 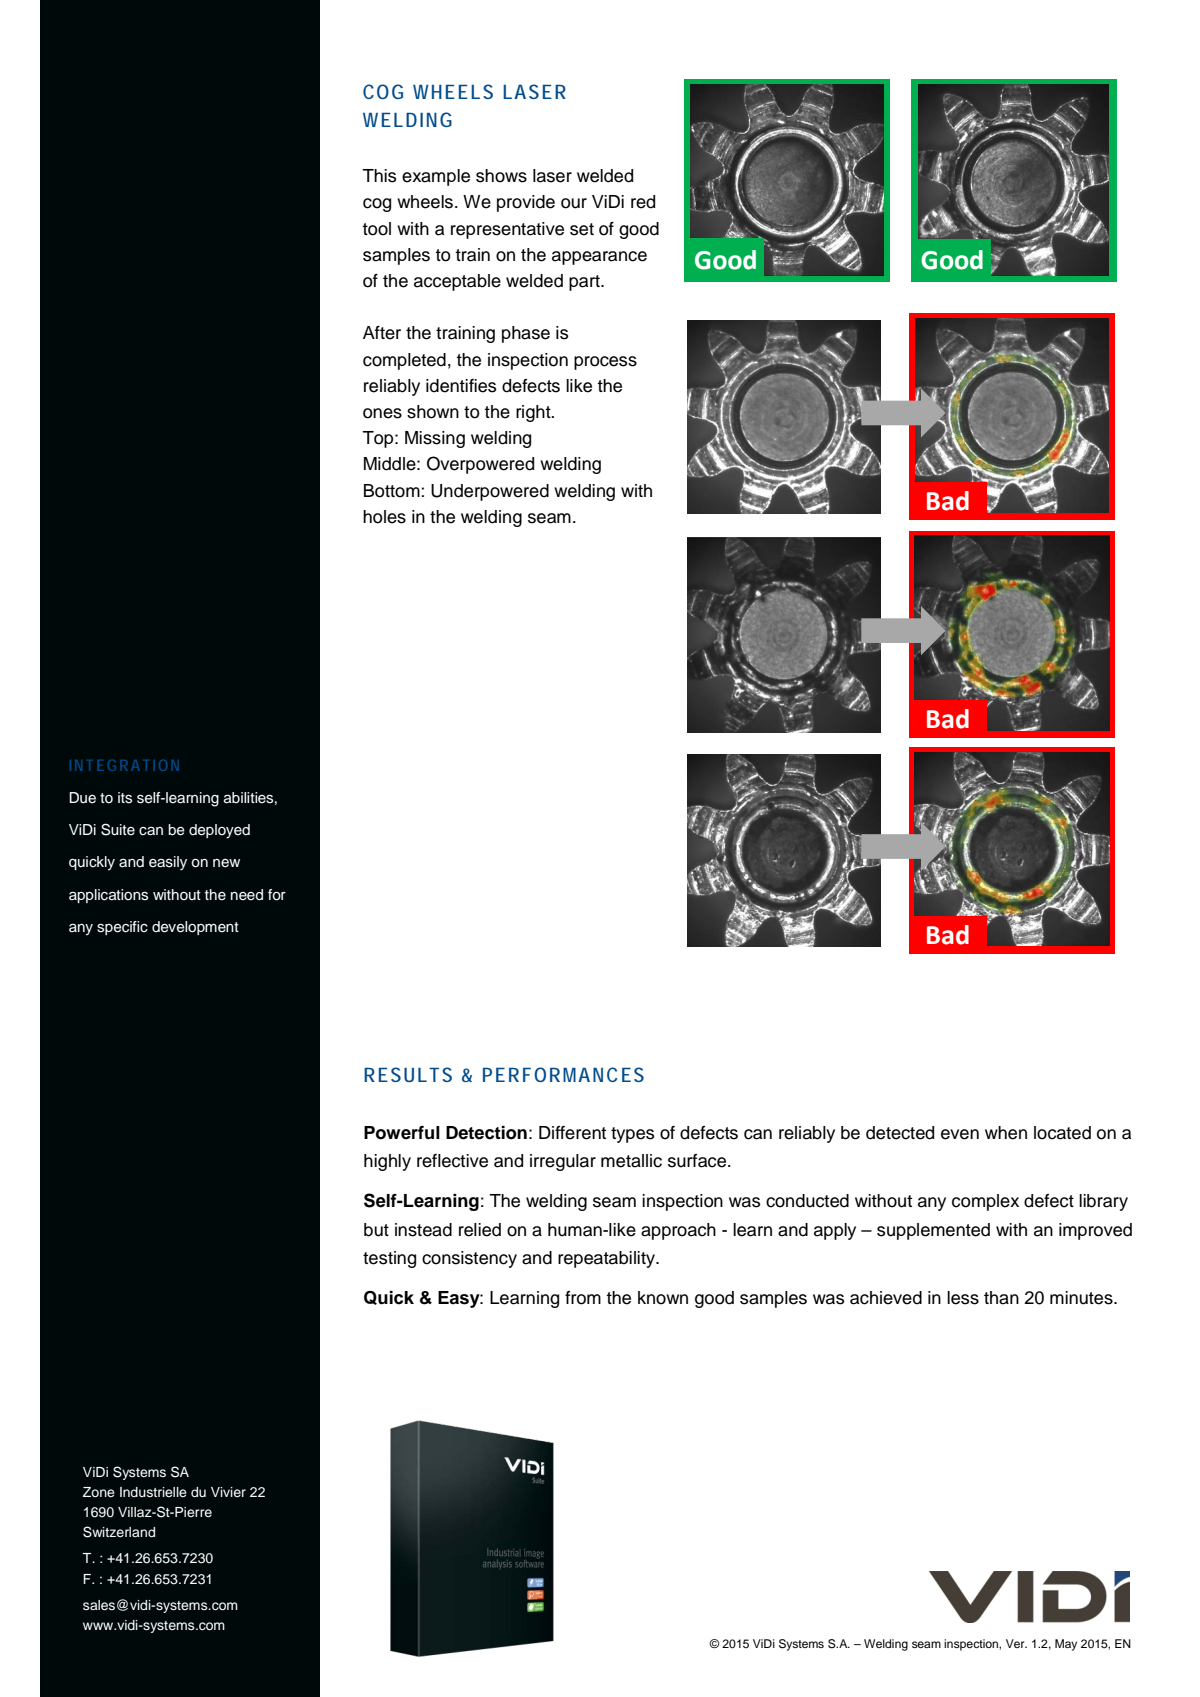 What do you see at coordinates (376, 229) in the screenshot?
I see `tool` at bounding box center [376, 229].
